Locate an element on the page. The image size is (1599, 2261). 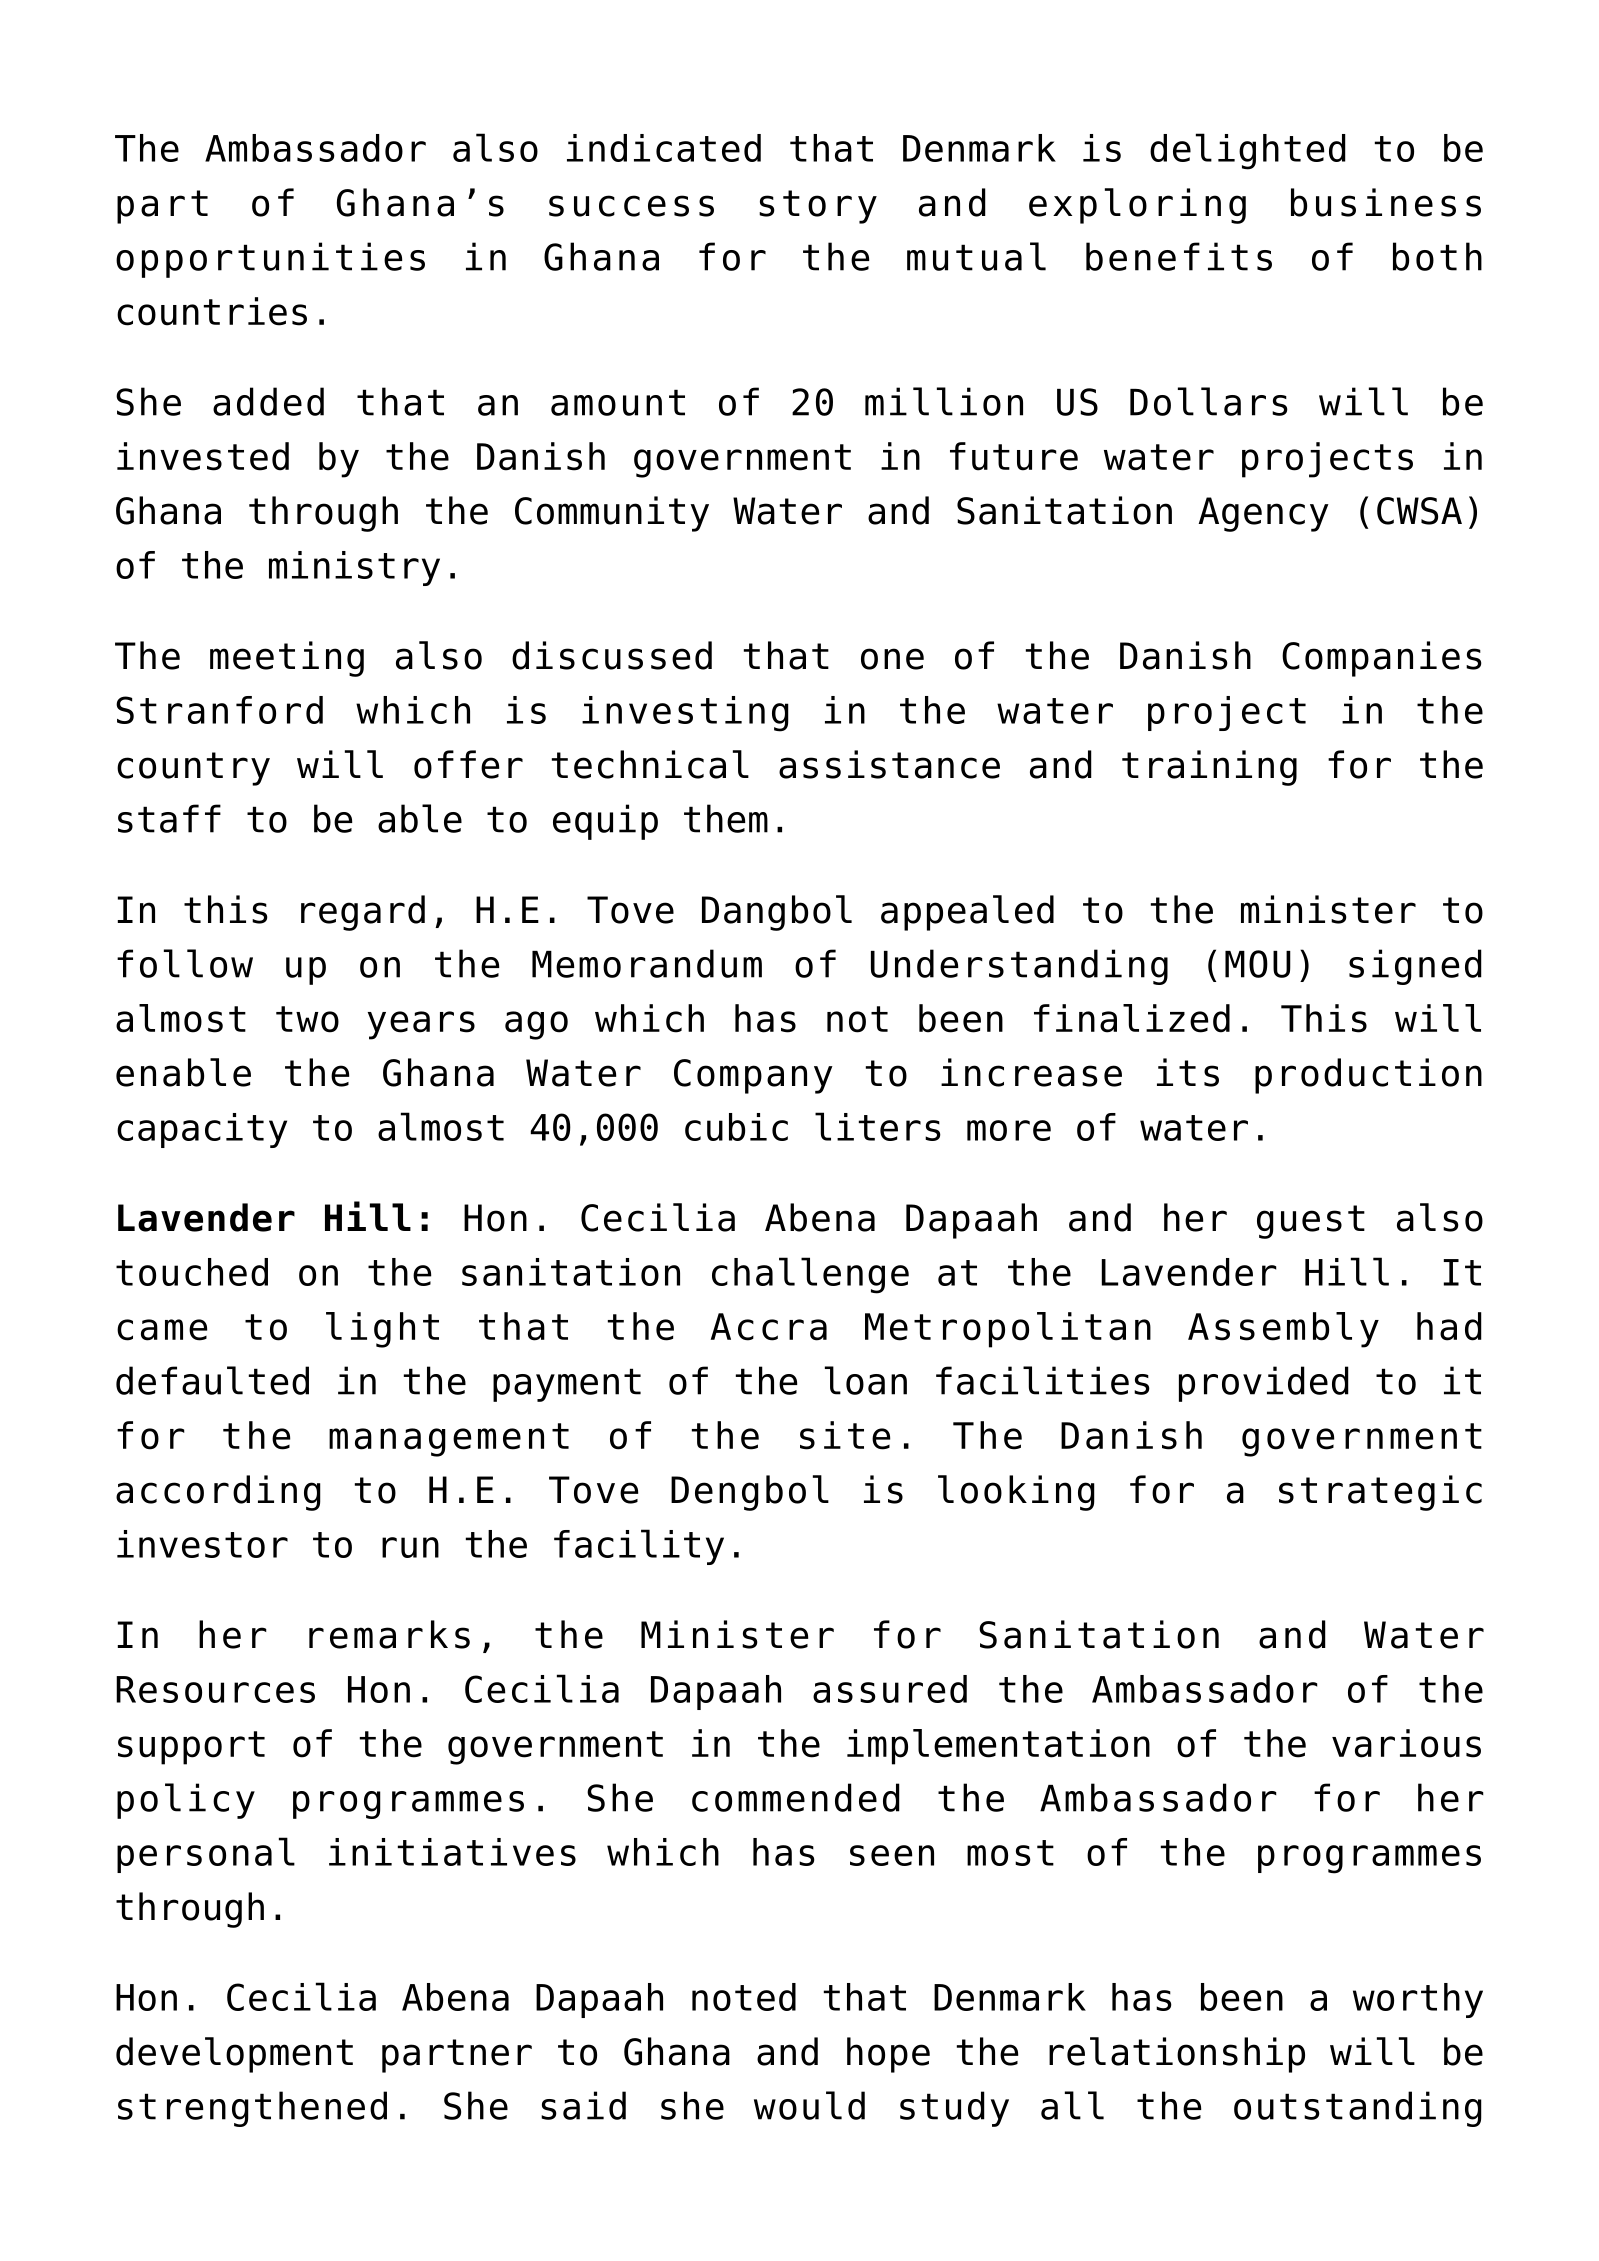
Assembly is located at coordinates (1283, 1330).
